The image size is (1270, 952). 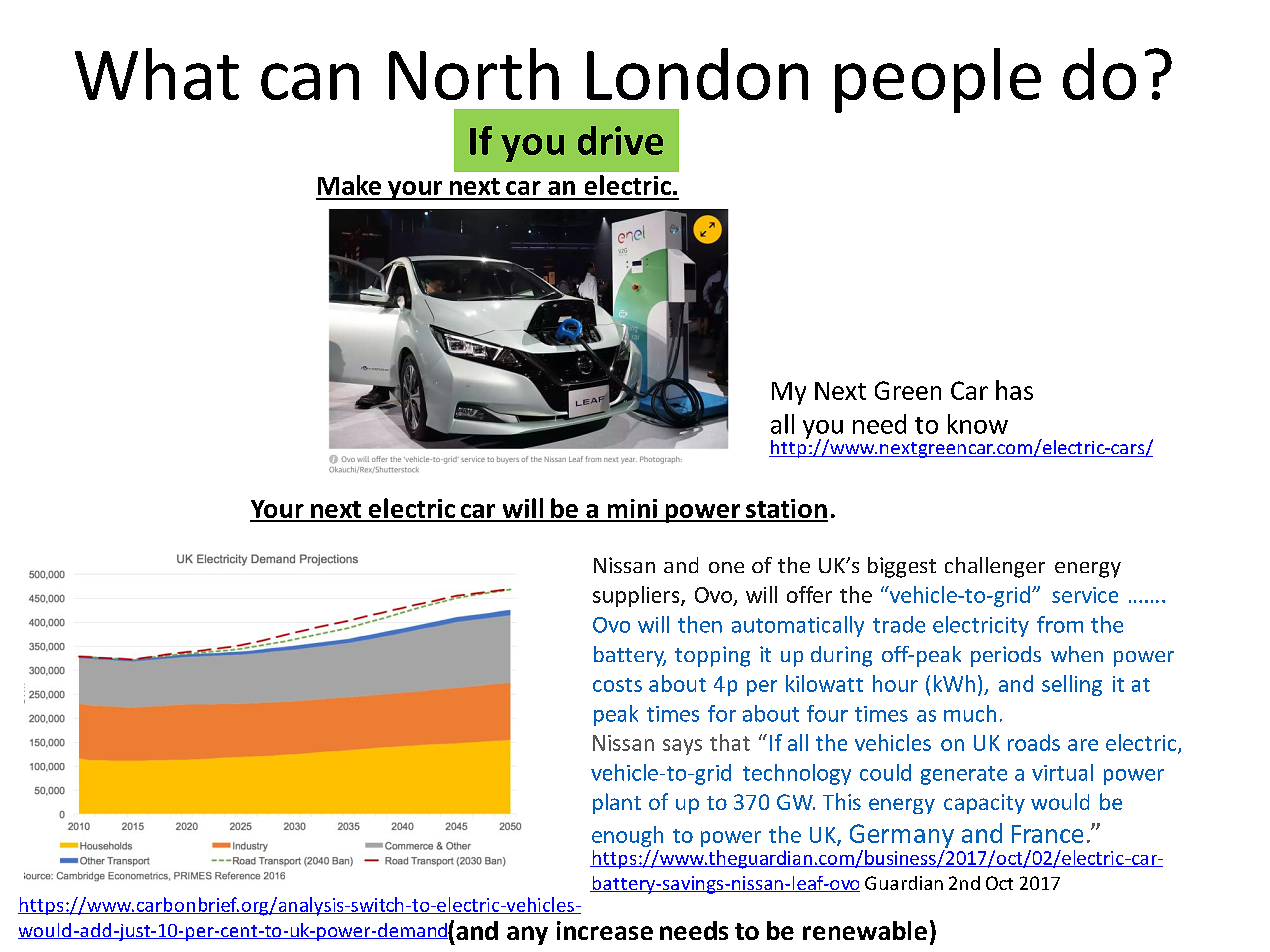 What do you see at coordinates (700, 624) in the screenshot?
I see `then` at bounding box center [700, 624].
